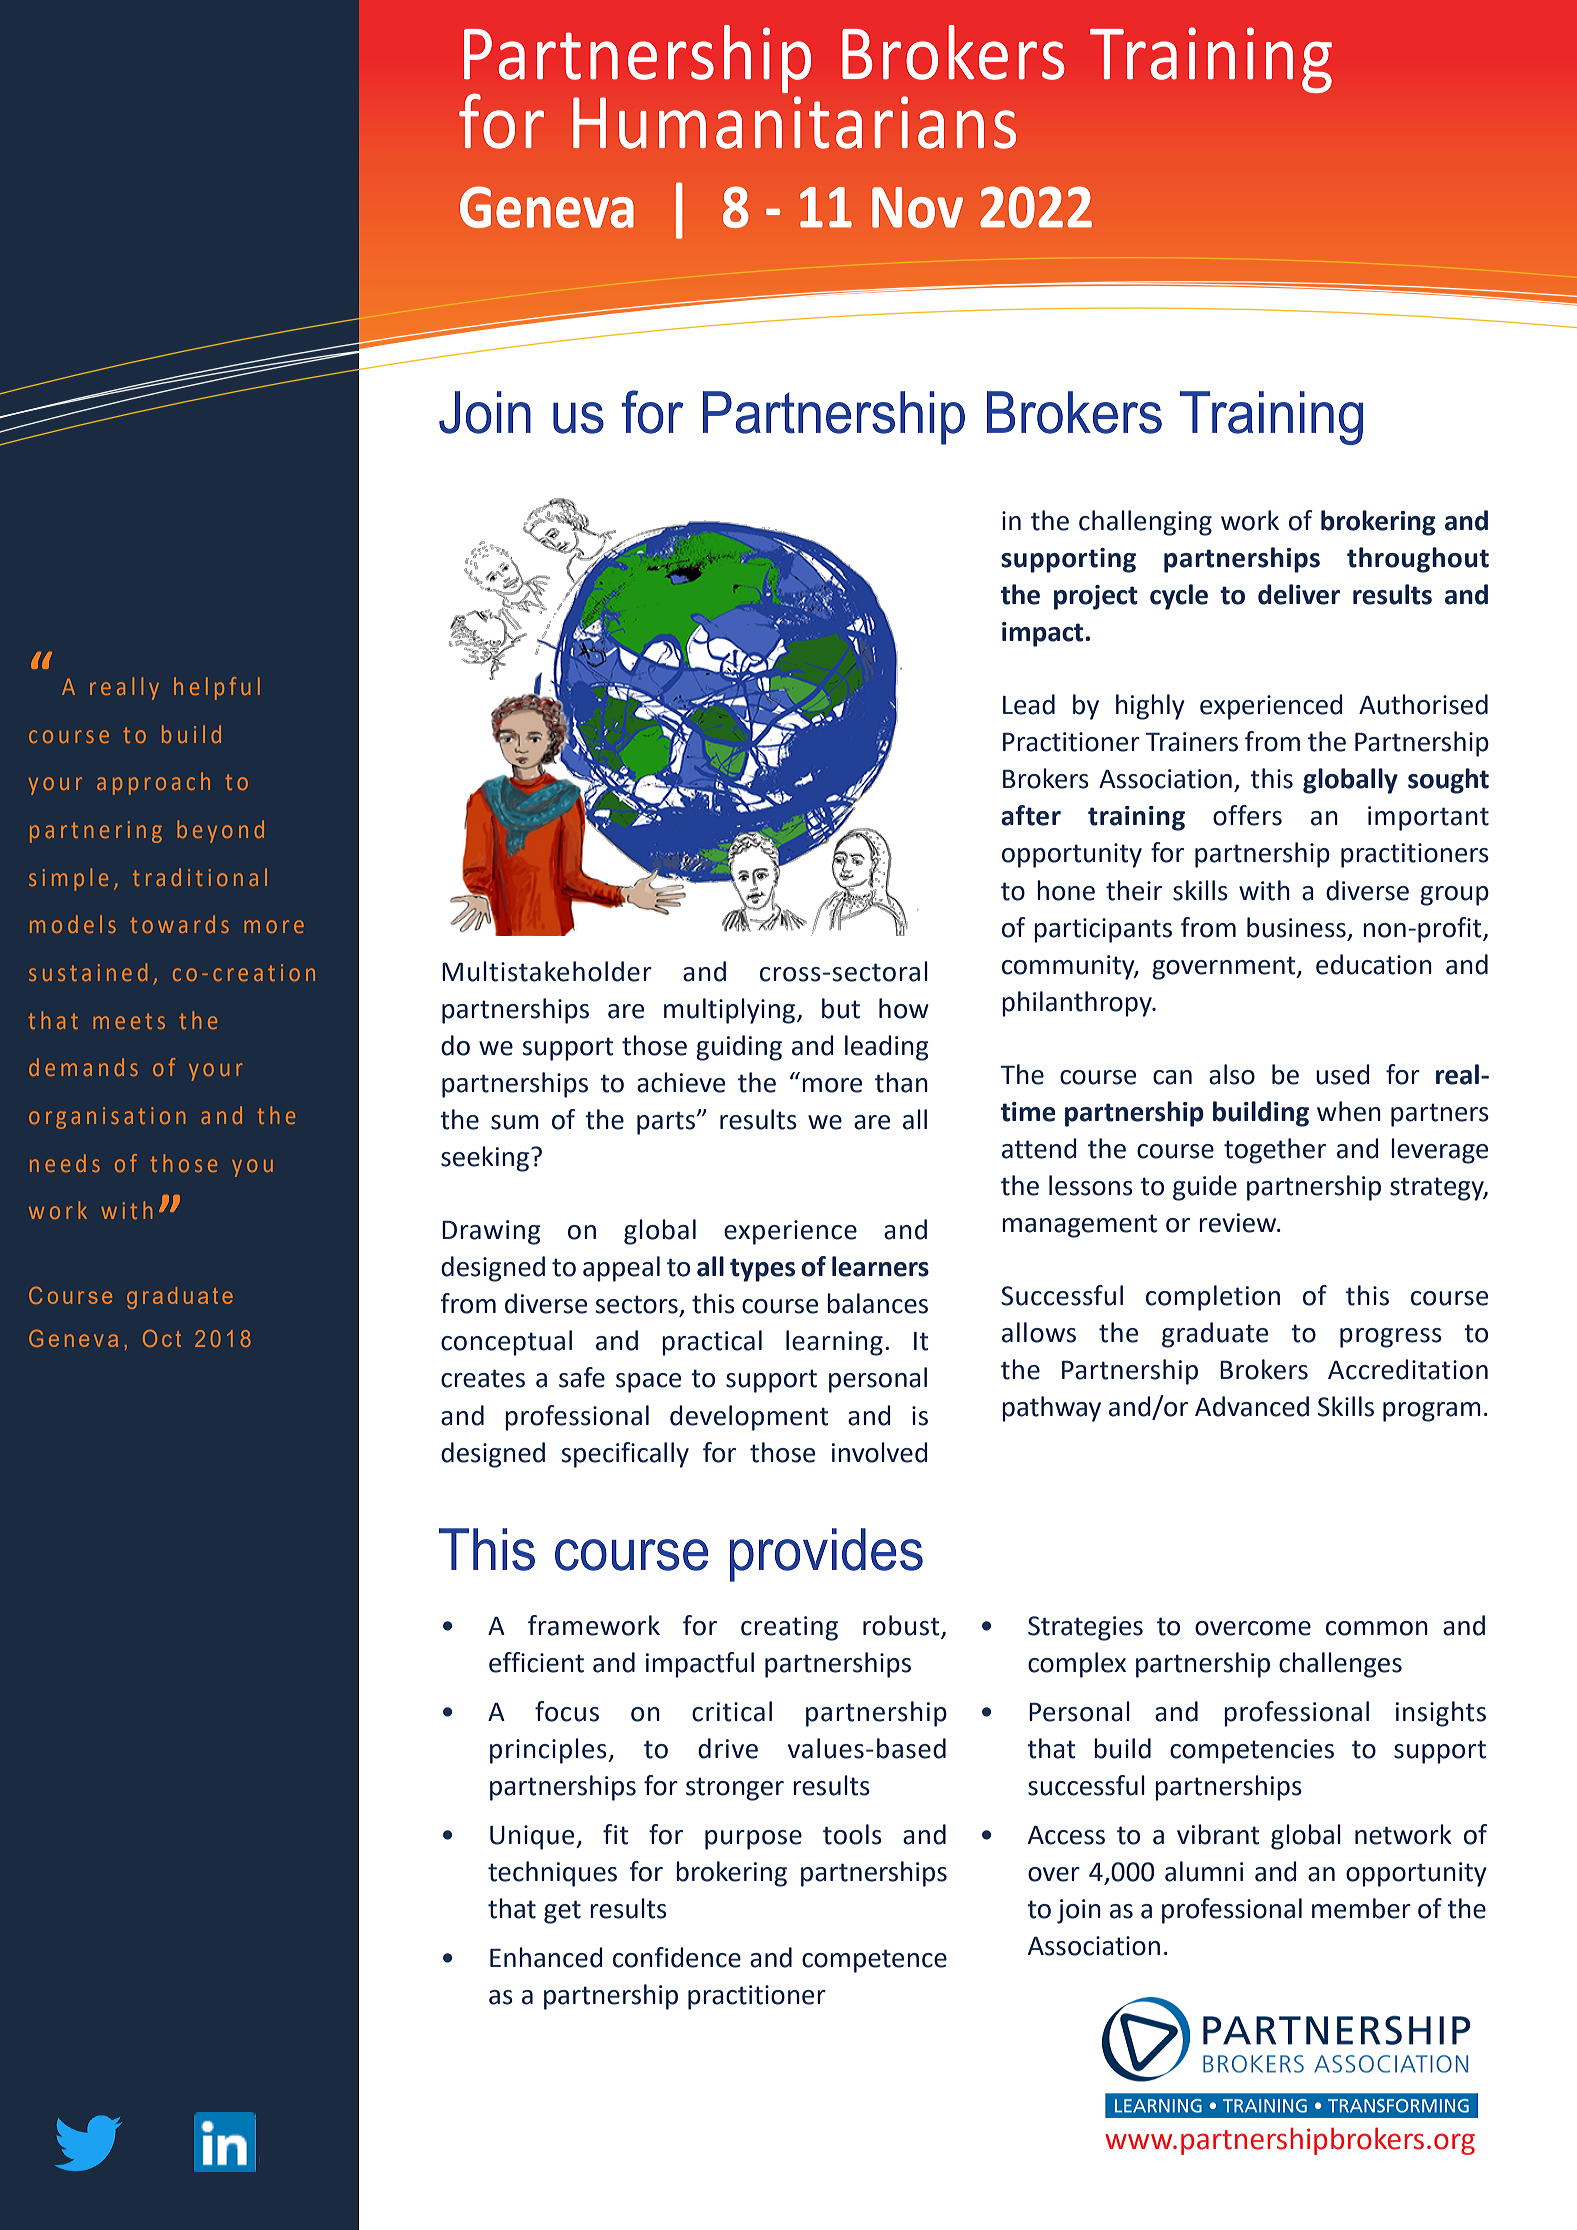 The width and height of the screenshot is (1577, 2230). Describe the element at coordinates (1247, 815) in the screenshot. I see `offers` at that location.
